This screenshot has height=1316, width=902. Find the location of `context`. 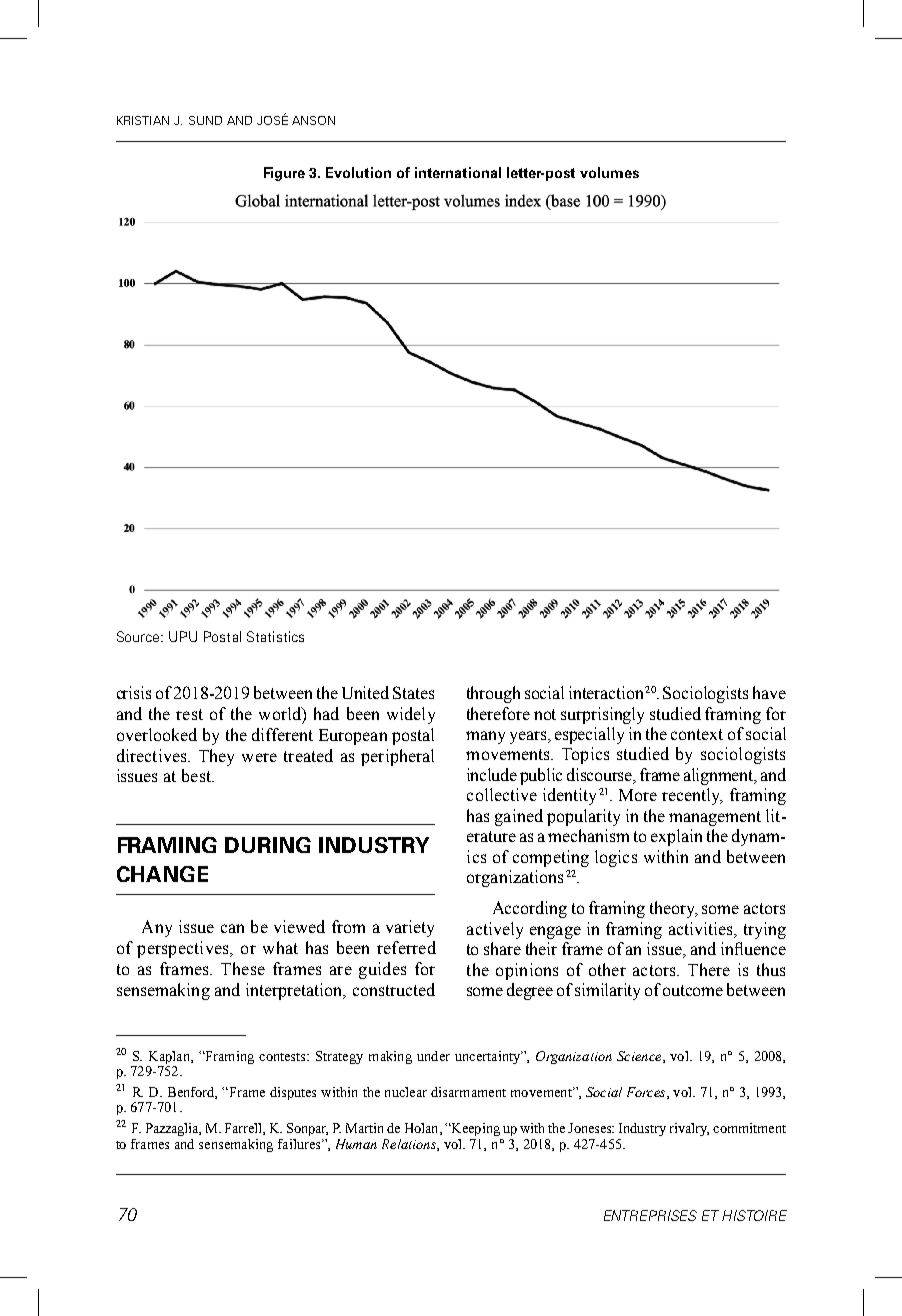

context is located at coordinates (697, 734).
